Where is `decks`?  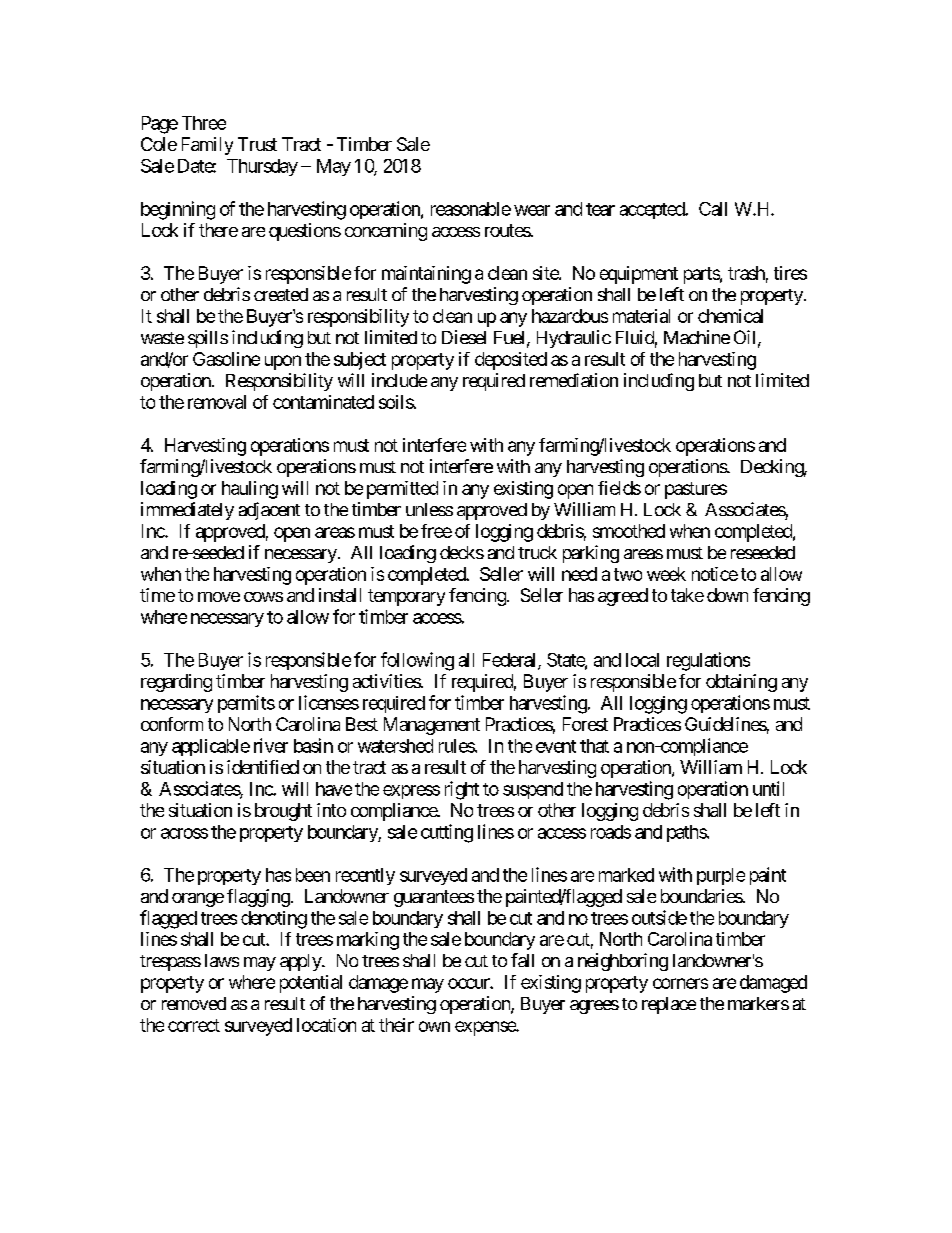
decks is located at coordinates (462, 552).
